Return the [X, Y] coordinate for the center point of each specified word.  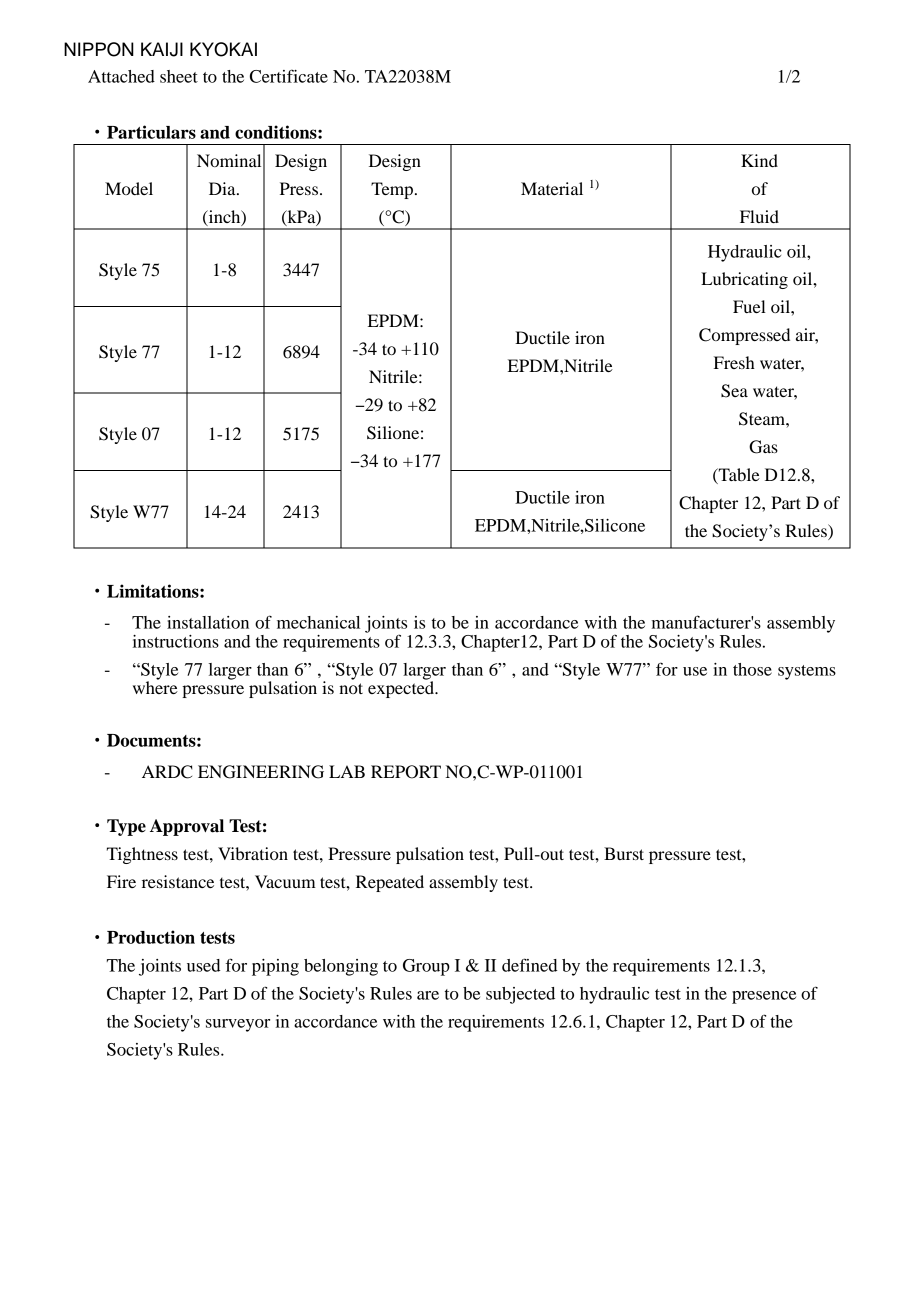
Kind [759, 160]
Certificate [289, 76]
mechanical [318, 622]
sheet [179, 76]
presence [764, 997]
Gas [763, 447]
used [203, 965]
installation [208, 622]
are [428, 995]
